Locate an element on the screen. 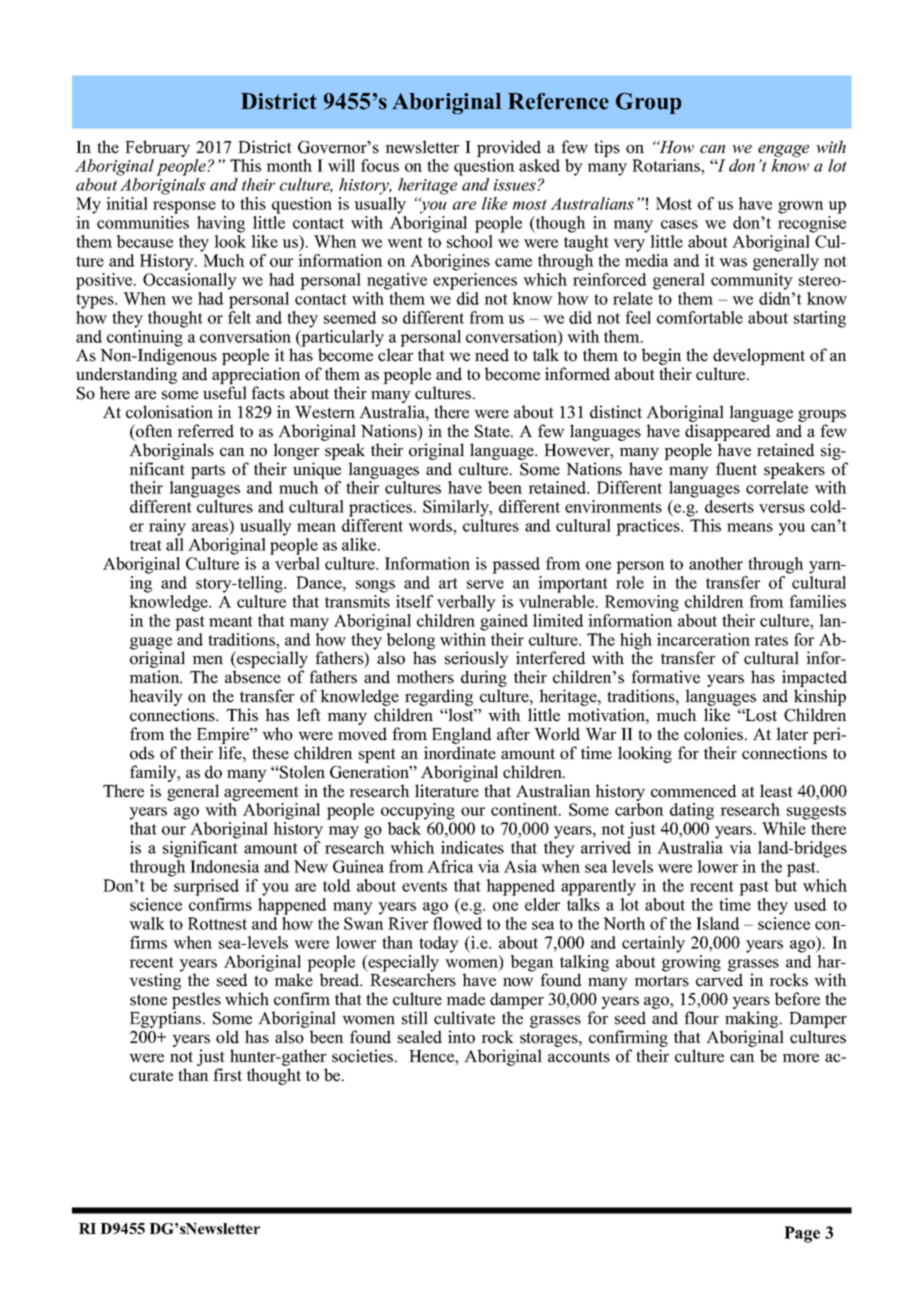 The image size is (924, 1308). disappeared is located at coordinates (728, 432).
